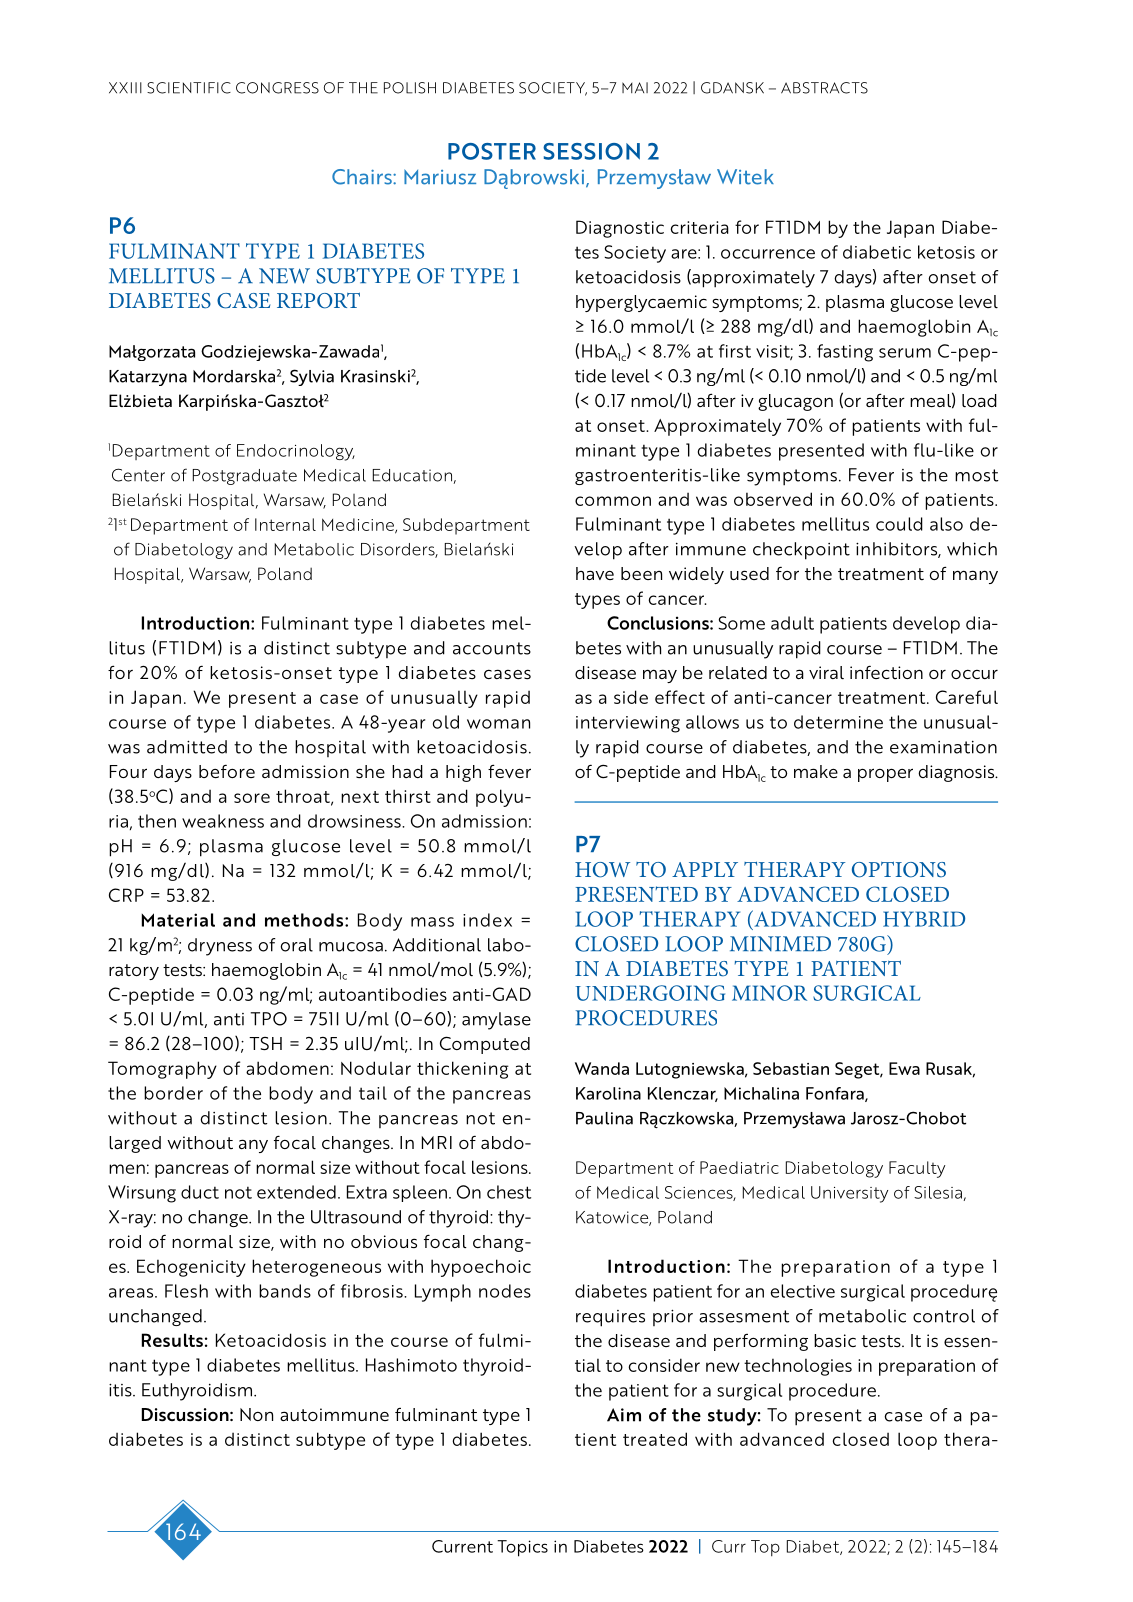 This document has width=1133, height=1602. I want to click on proper, so click(885, 775).
